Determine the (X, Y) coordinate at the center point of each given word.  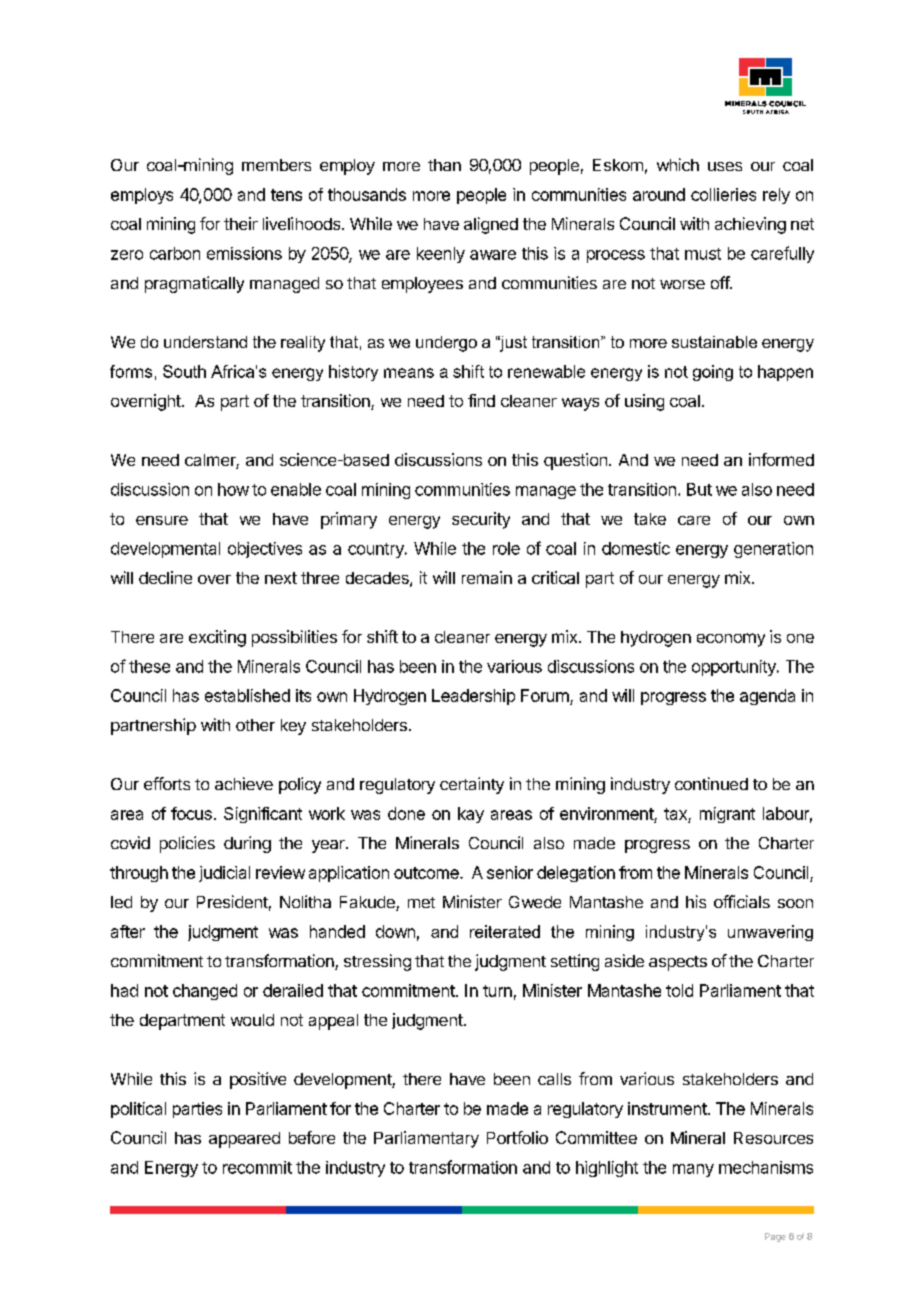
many (693, 1170)
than (444, 165)
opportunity (735, 668)
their (241, 223)
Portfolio (517, 1137)
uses (725, 166)
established (247, 695)
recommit (257, 1167)
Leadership (473, 697)
